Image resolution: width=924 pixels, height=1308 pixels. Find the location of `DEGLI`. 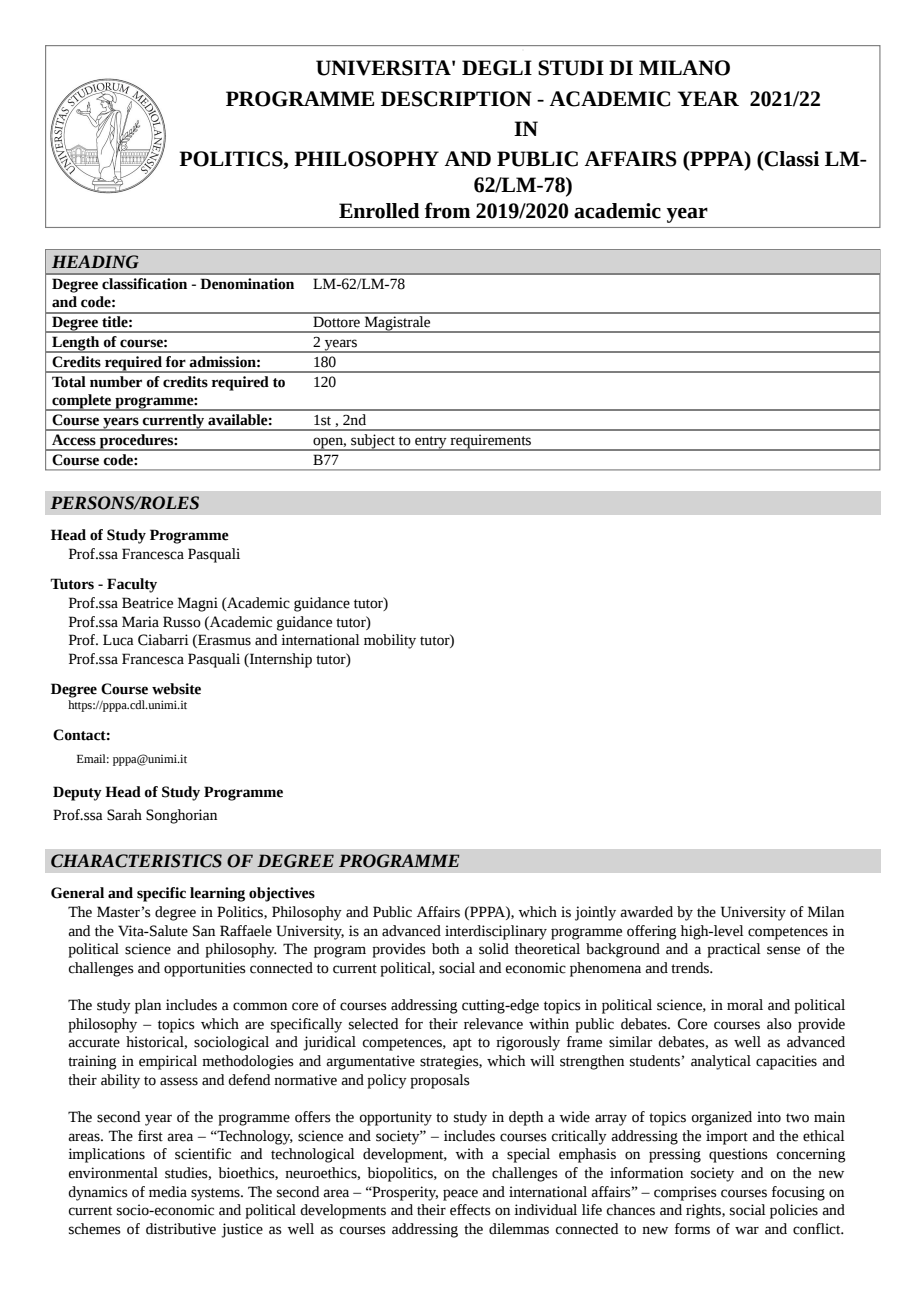

DEGLI is located at coordinates (497, 68).
